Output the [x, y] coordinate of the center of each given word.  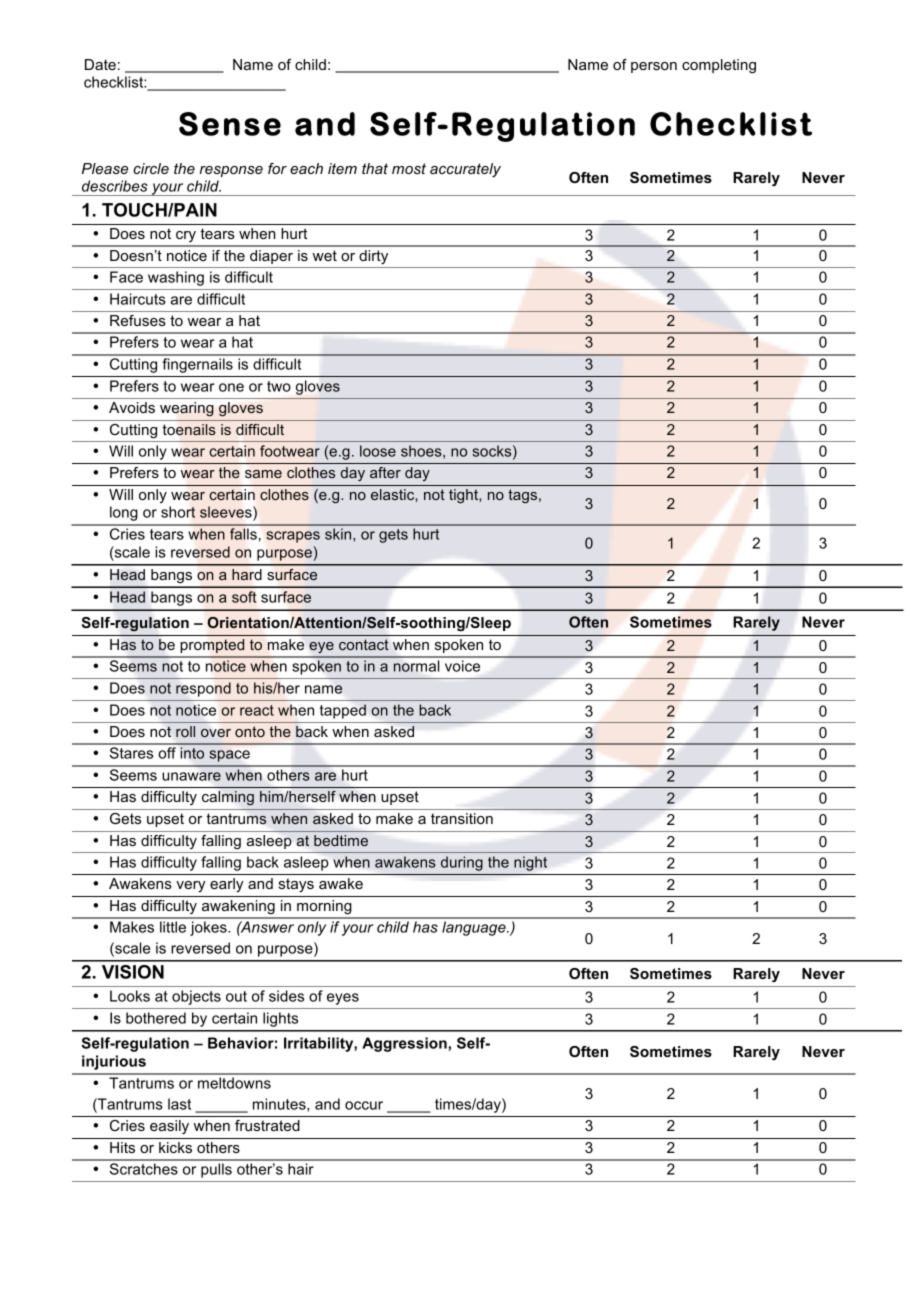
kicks [175, 1147]
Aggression [405, 1044]
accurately [465, 170]
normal [416, 666]
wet [325, 255]
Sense [230, 124]
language [475, 928]
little [173, 927]
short [178, 512]
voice [462, 666]
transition [462, 818]
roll [185, 731]
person [654, 67]
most [409, 168]
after [385, 472]
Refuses [138, 320]
